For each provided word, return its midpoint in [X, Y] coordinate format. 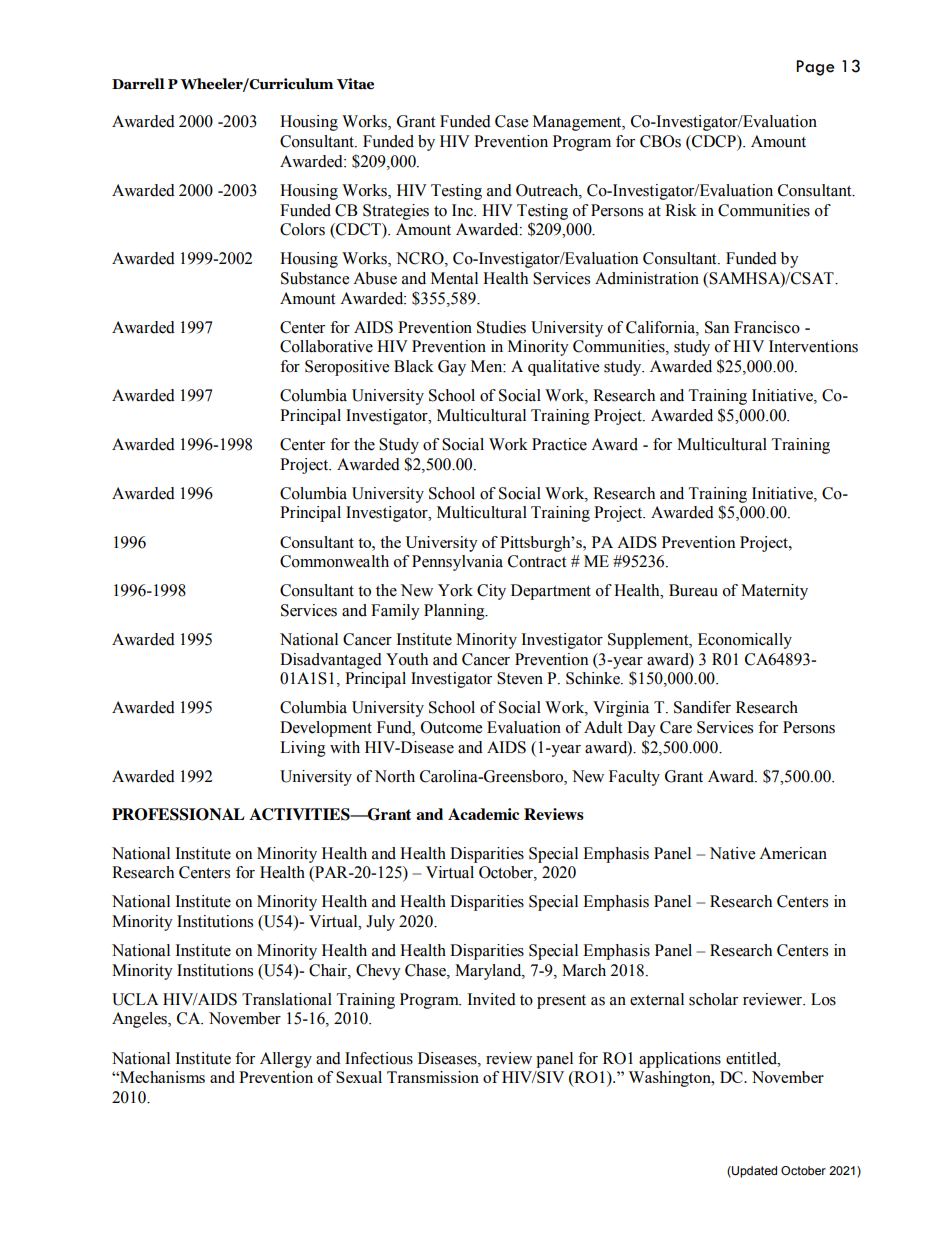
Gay [452, 368]
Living [303, 749]
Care [676, 727]
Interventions [813, 346]
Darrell [138, 84]
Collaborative [326, 346]
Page [815, 68]
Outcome [451, 727]
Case [511, 121]
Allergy [286, 1060]
